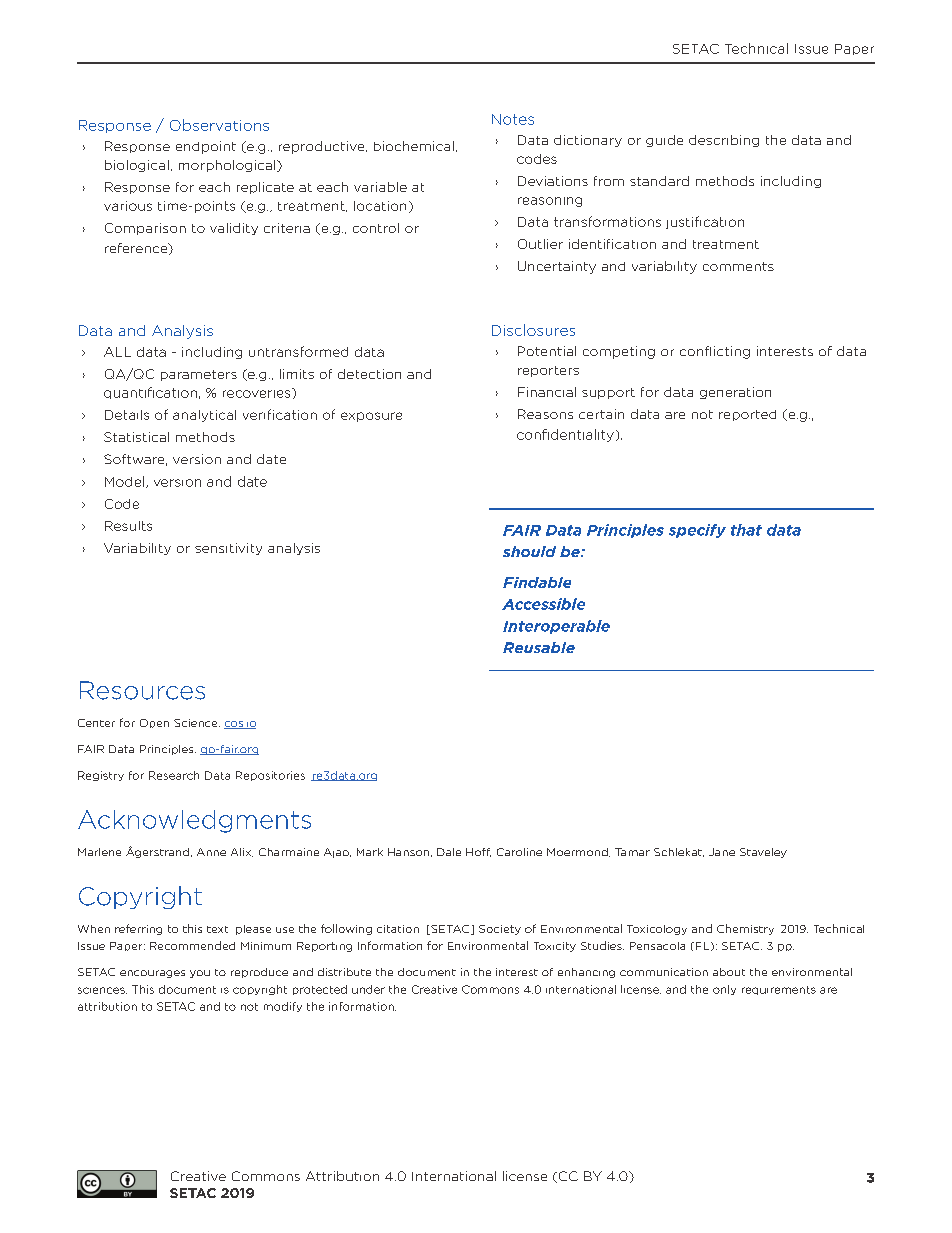 The height and width of the screenshot is (1233, 952). I want to click on endpoint, so click(206, 147).
